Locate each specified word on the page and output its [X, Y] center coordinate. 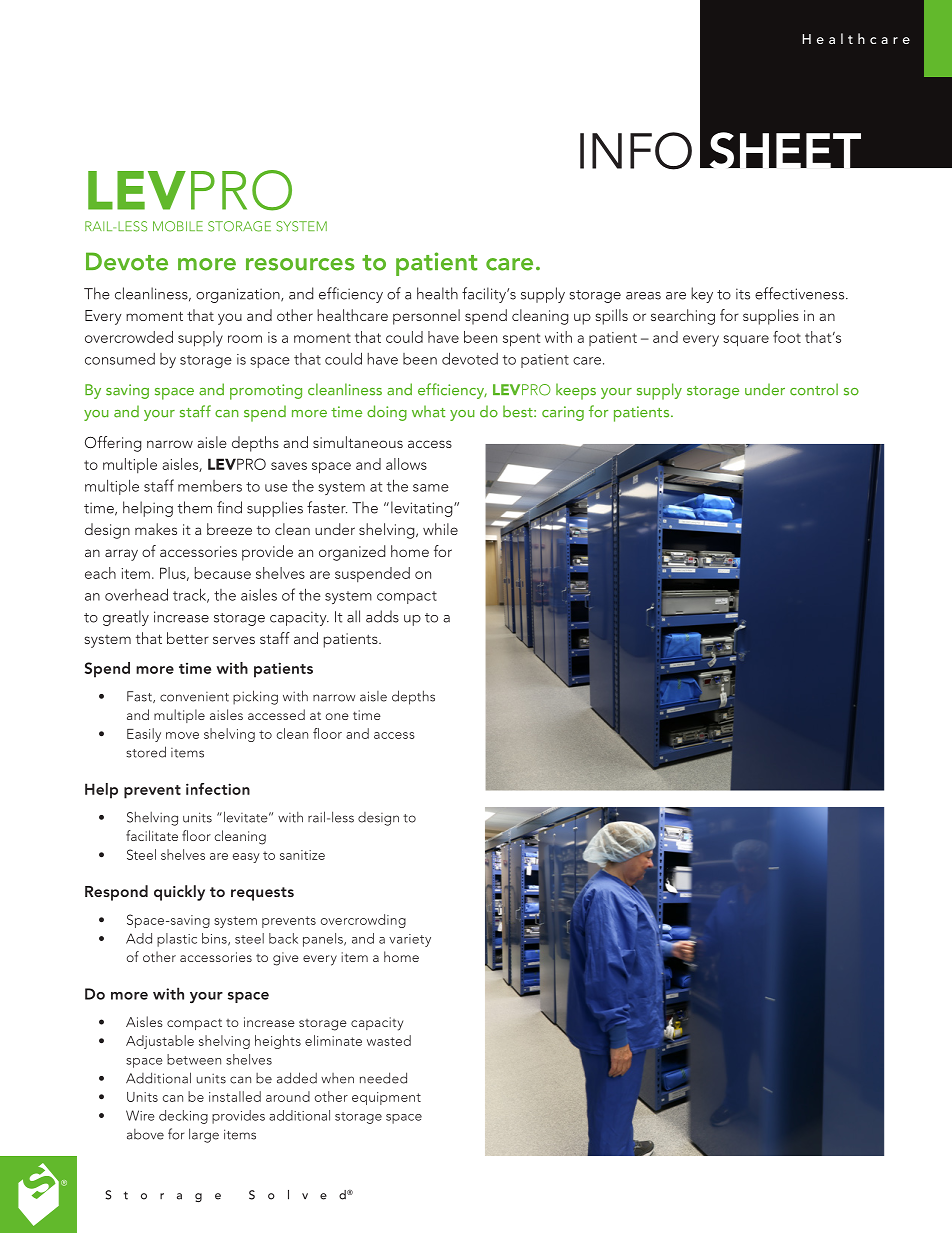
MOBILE [178, 226]
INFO [636, 151]
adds [382, 616]
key [702, 295]
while [440, 529]
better [188, 638]
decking [183, 1117]
